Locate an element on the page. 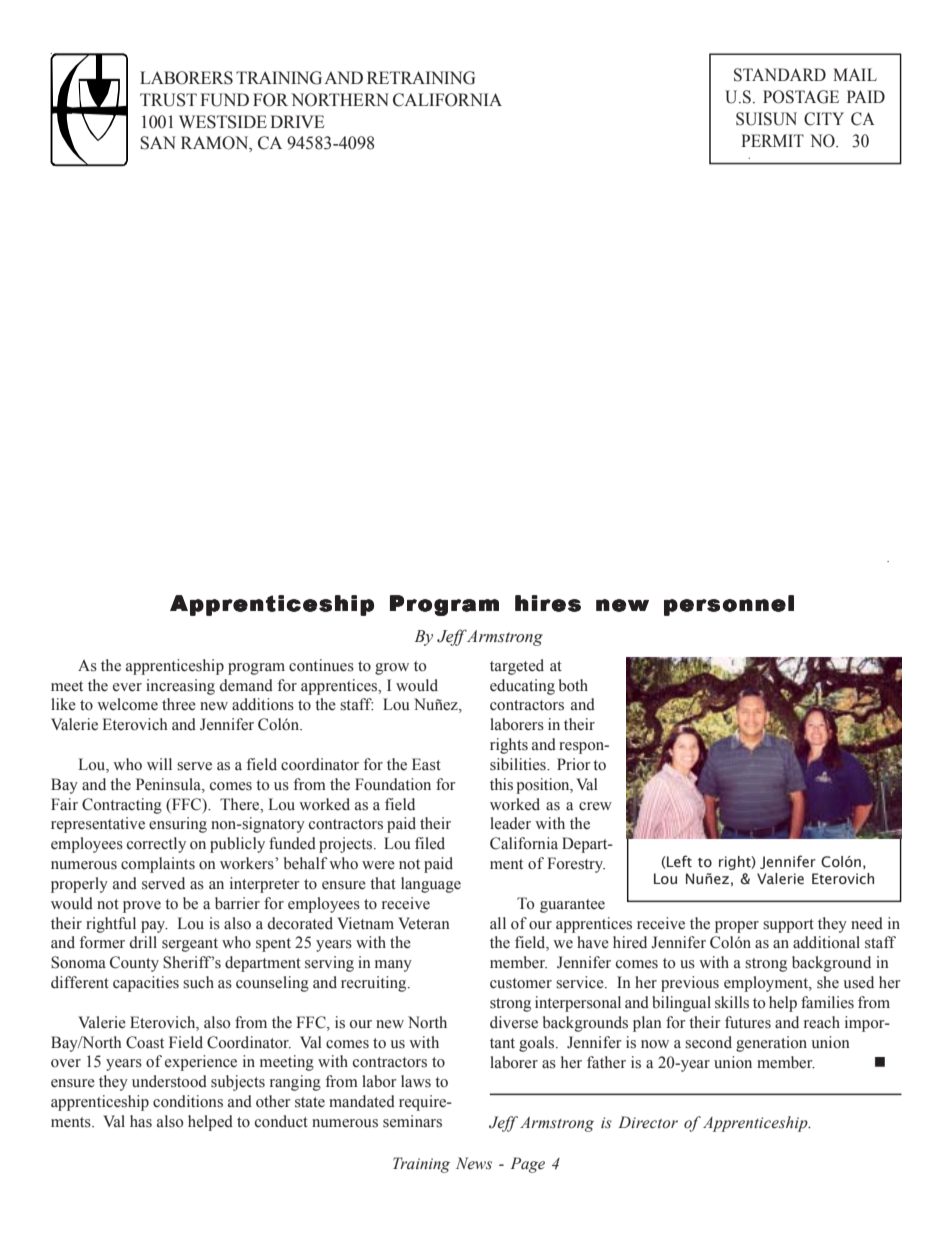 The width and height of the document is (952, 1233). News is located at coordinates (474, 1163).
